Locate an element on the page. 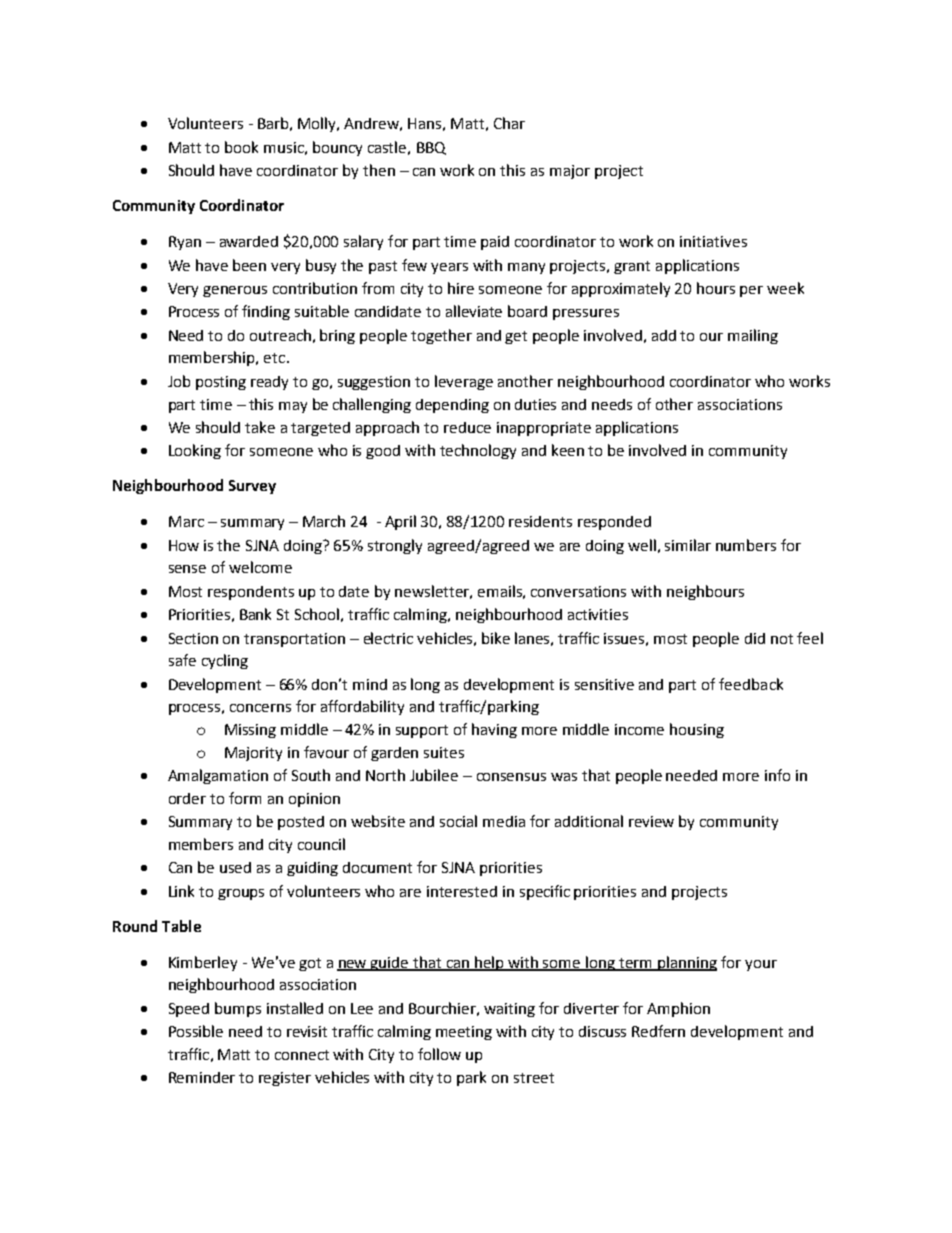 Image resolution: width=952 pixels, height=1233 pixels. finding is located at coordinates (266, 312).
